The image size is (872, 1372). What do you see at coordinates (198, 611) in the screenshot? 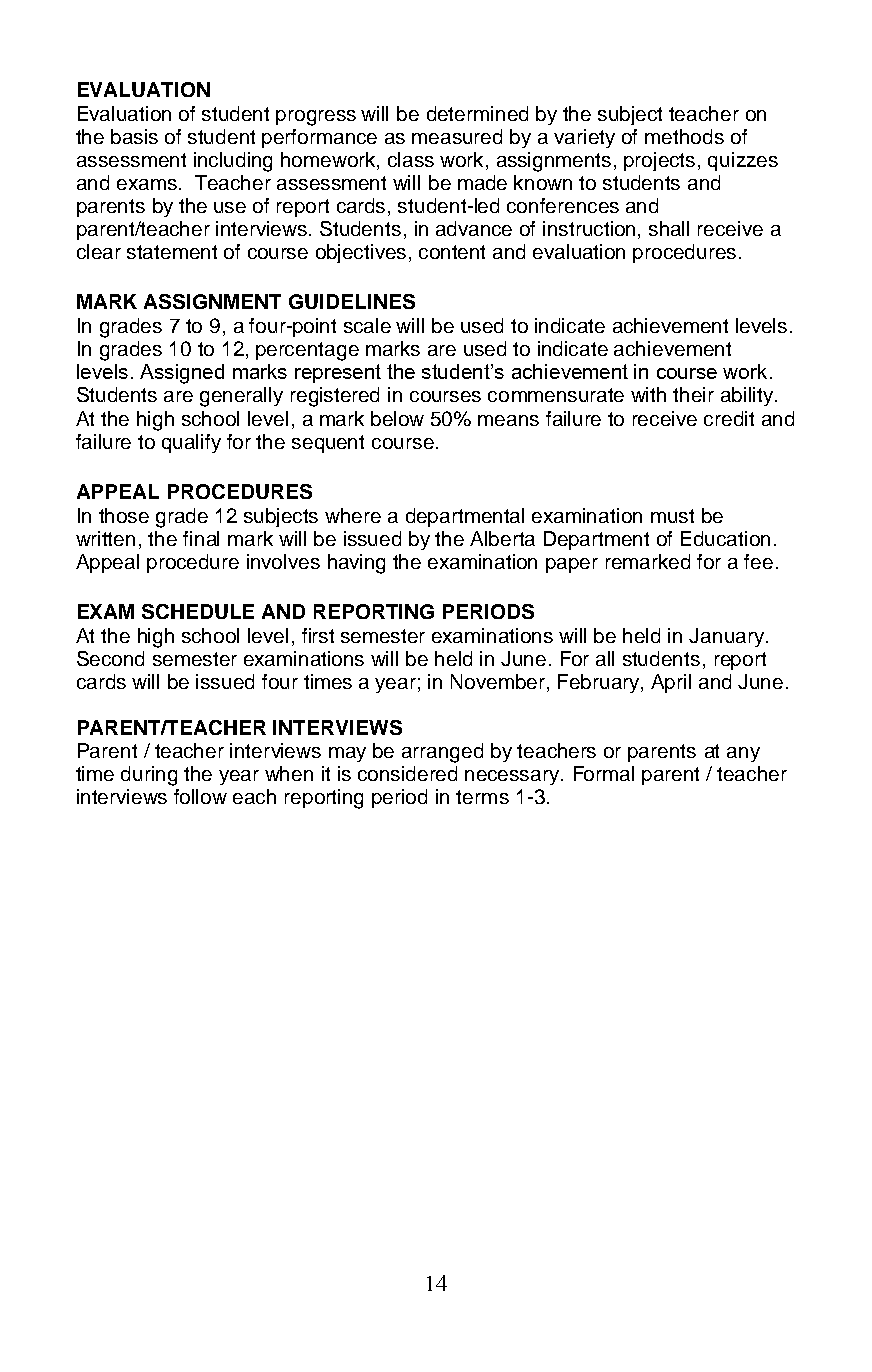
I see `SCHEDULE` at bounding box center [198, 611].
